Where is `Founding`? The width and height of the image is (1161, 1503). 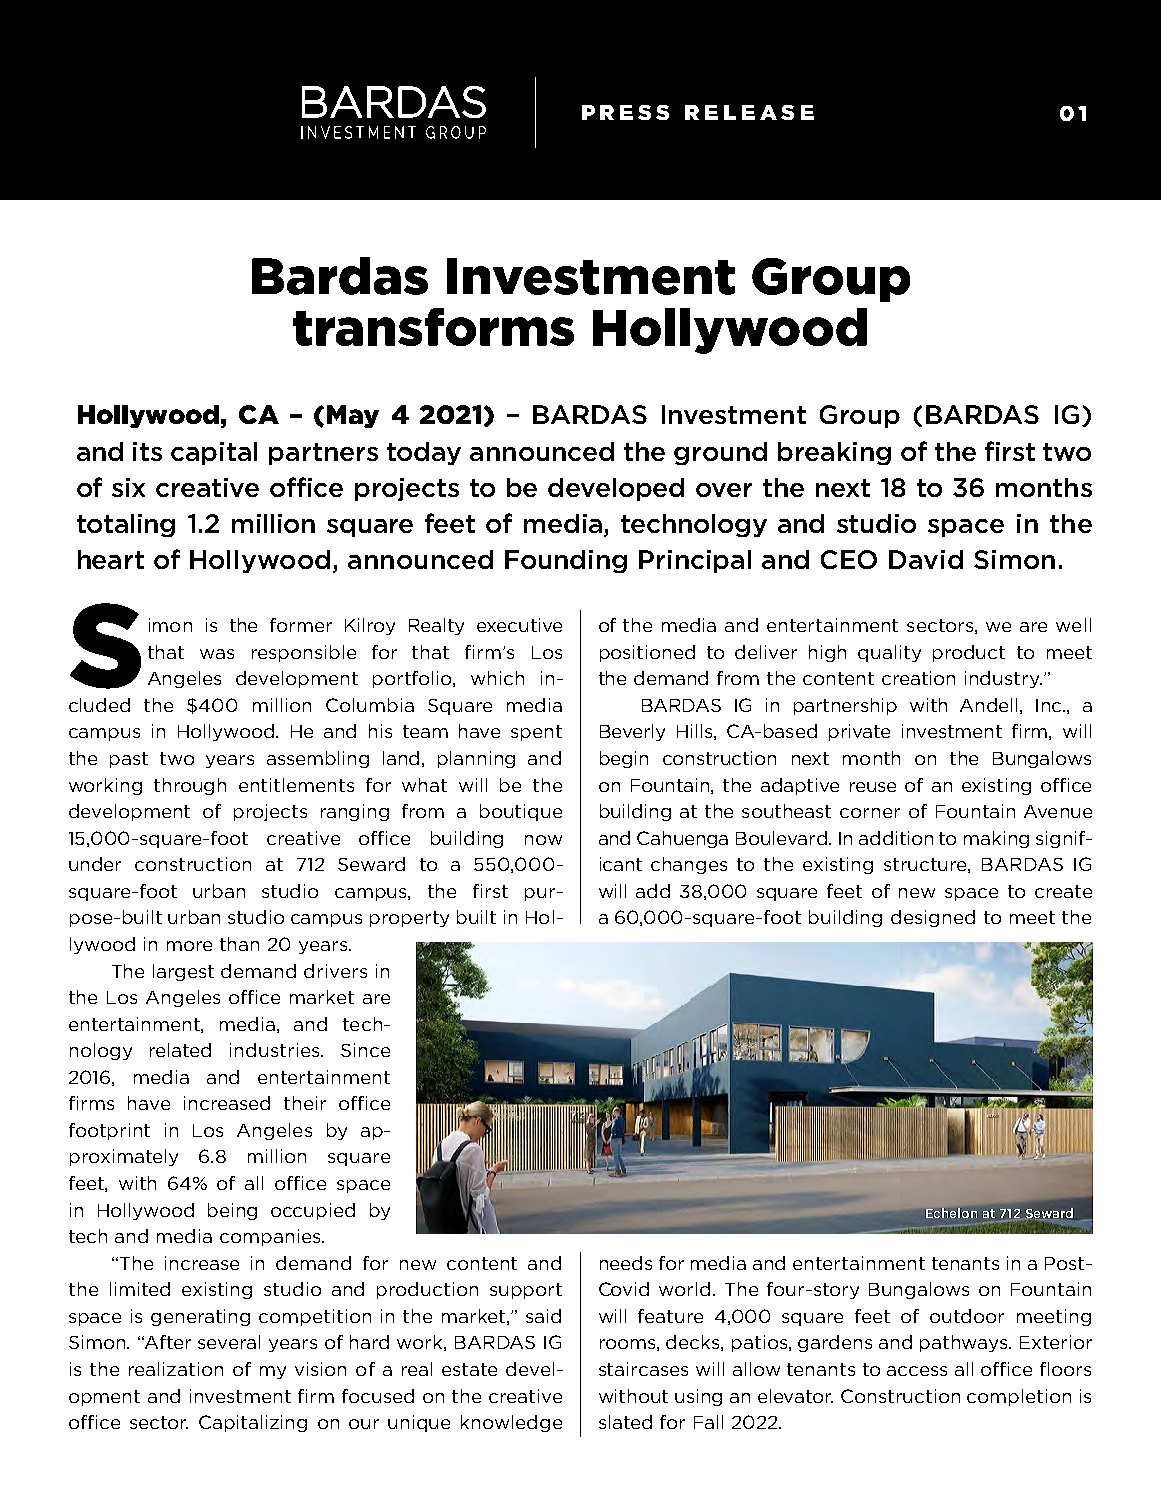 Founding is located at coordinates (566, 561).
